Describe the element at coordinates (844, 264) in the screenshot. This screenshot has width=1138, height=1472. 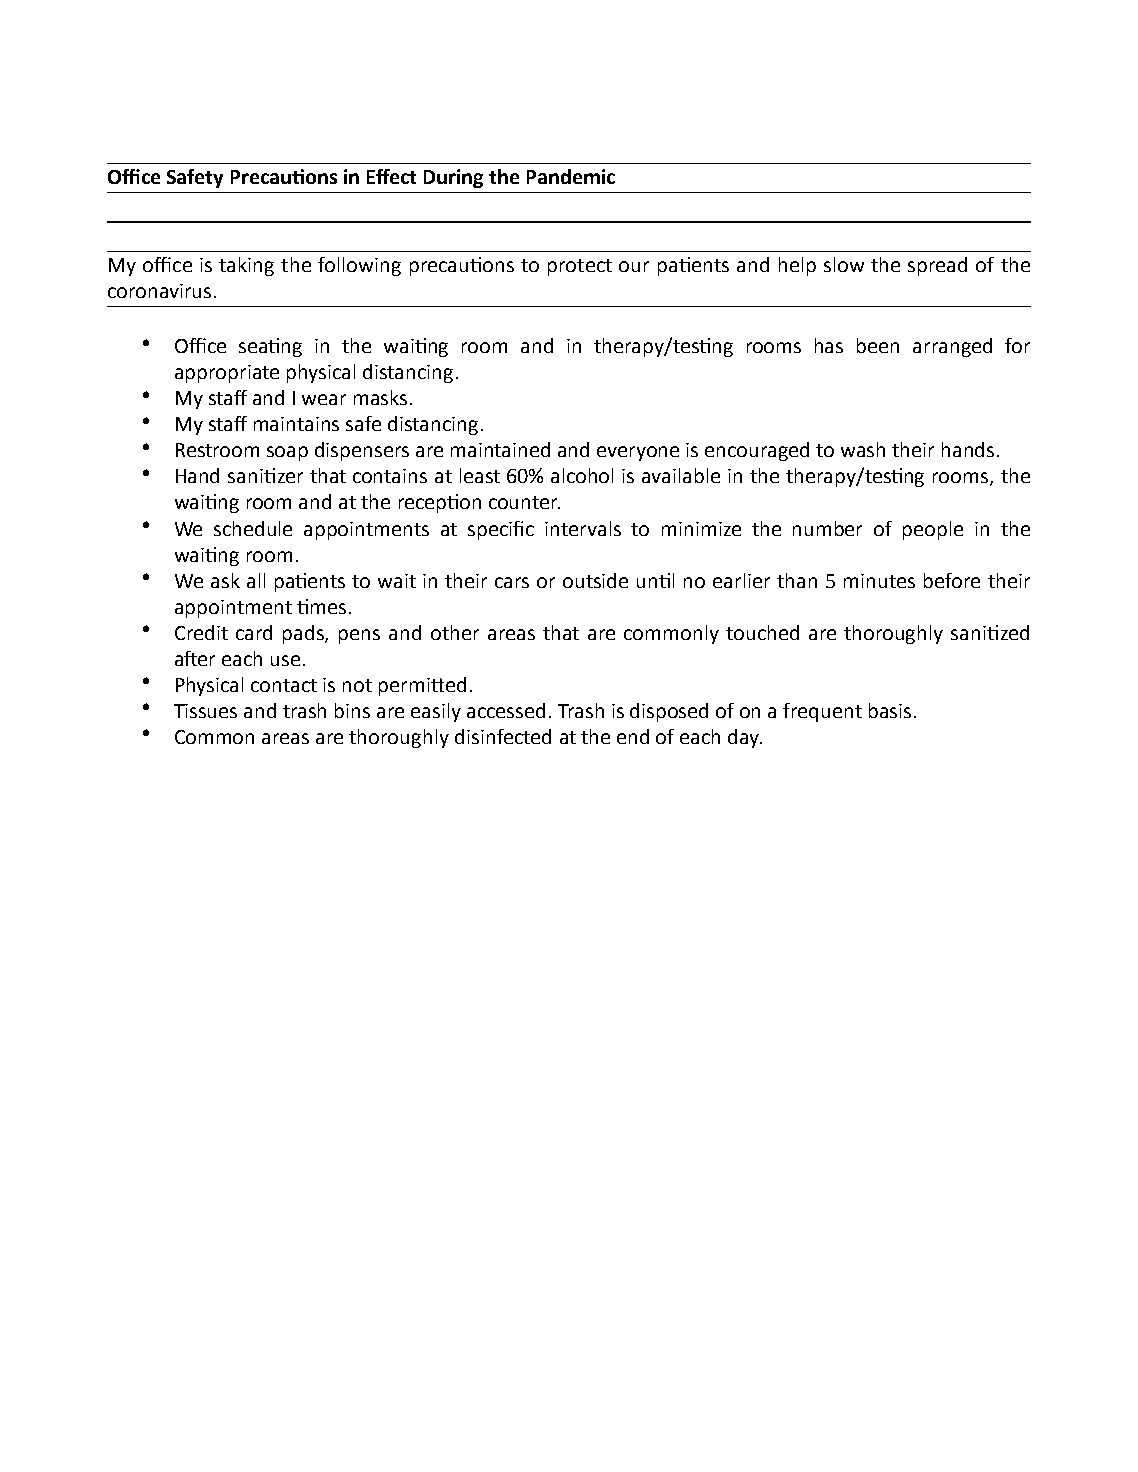
I see `slow` at that location.
